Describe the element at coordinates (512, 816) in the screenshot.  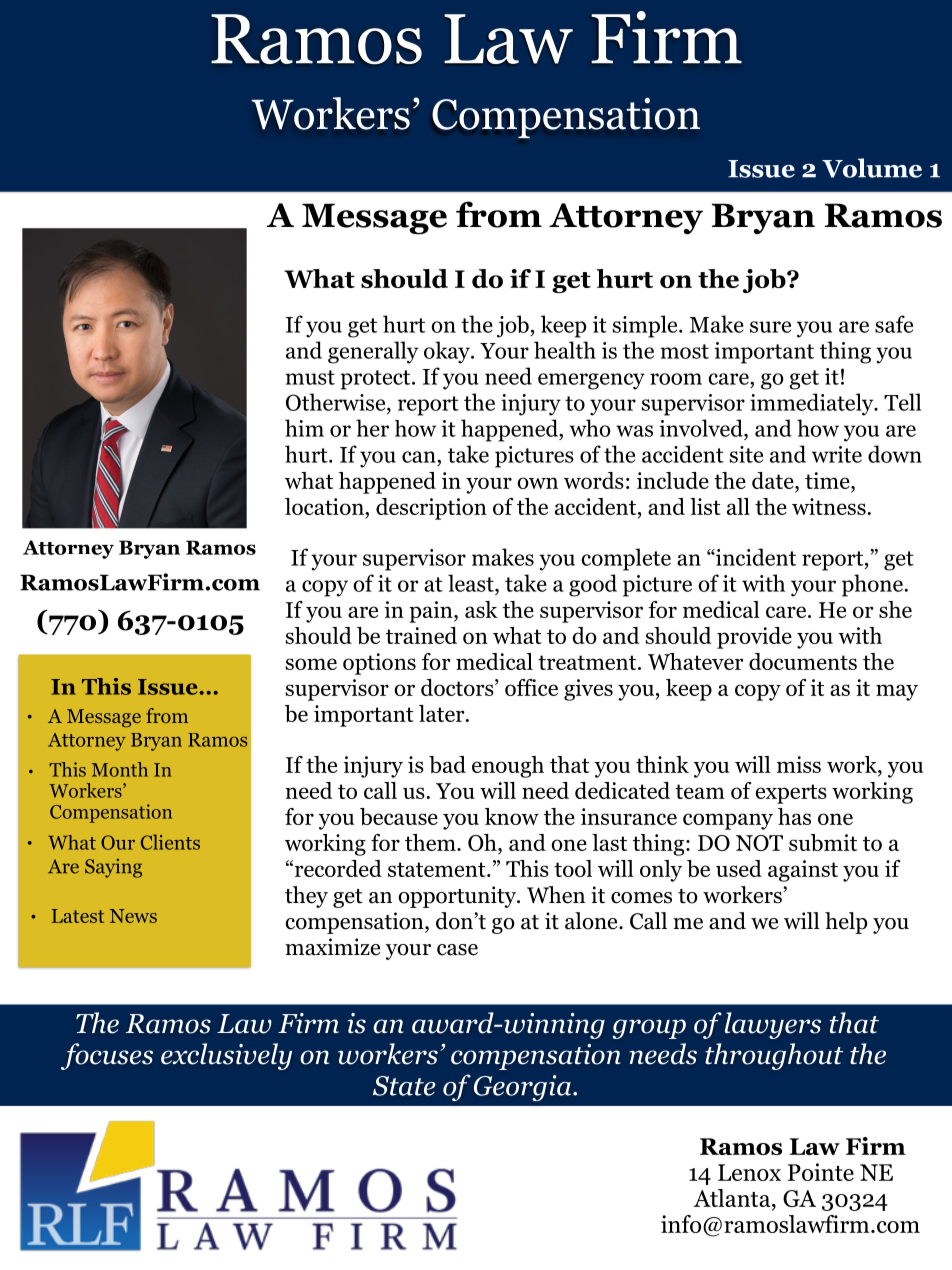
I see `know` at that location.
